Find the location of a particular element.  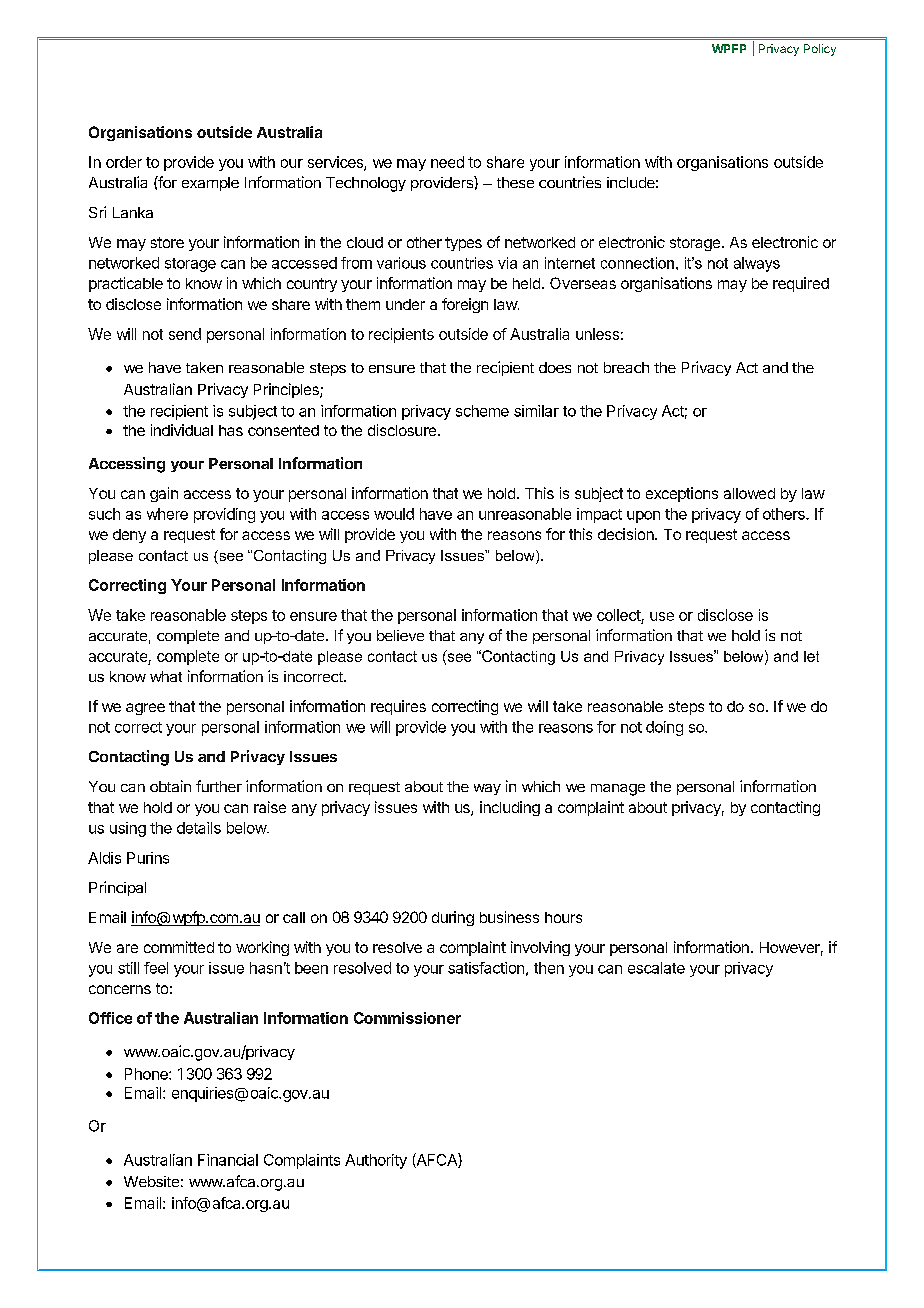

what is located at coordinates (166, 676).
